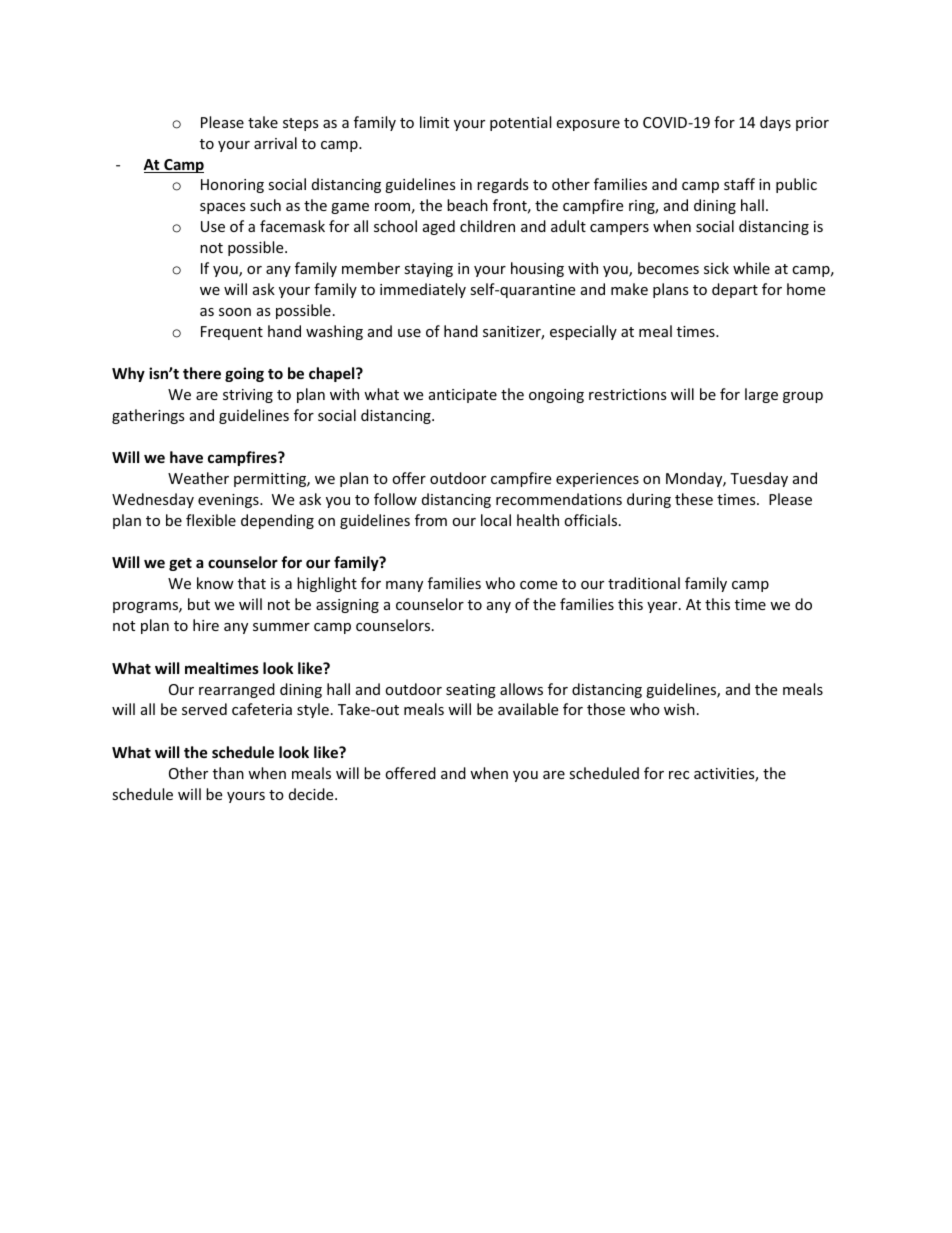  Describe the element at coordinates (463, 396) in the screenshot. I see `anticipate` at that location.
